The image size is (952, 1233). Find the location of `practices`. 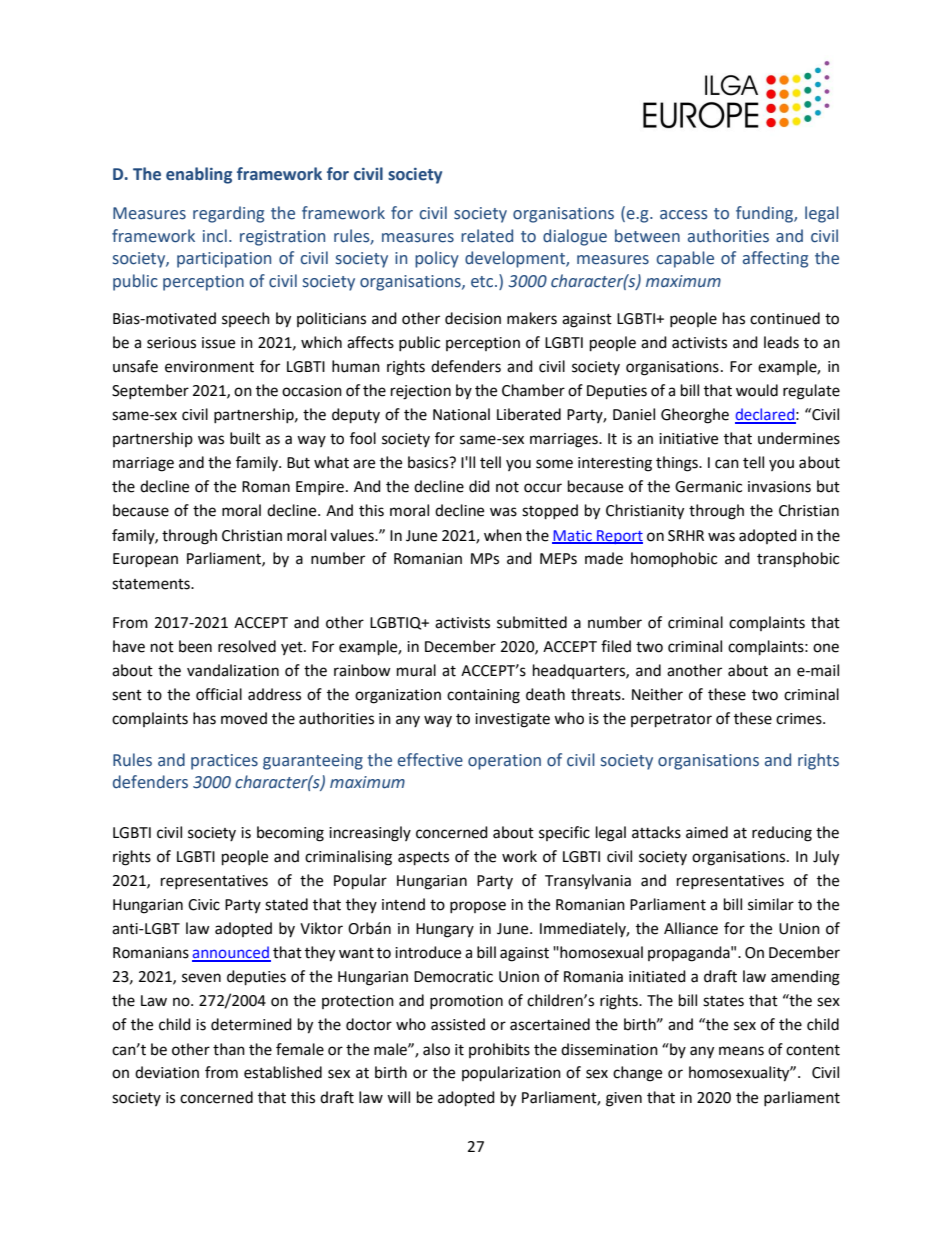

practices is located at coordinates (224, 762).
